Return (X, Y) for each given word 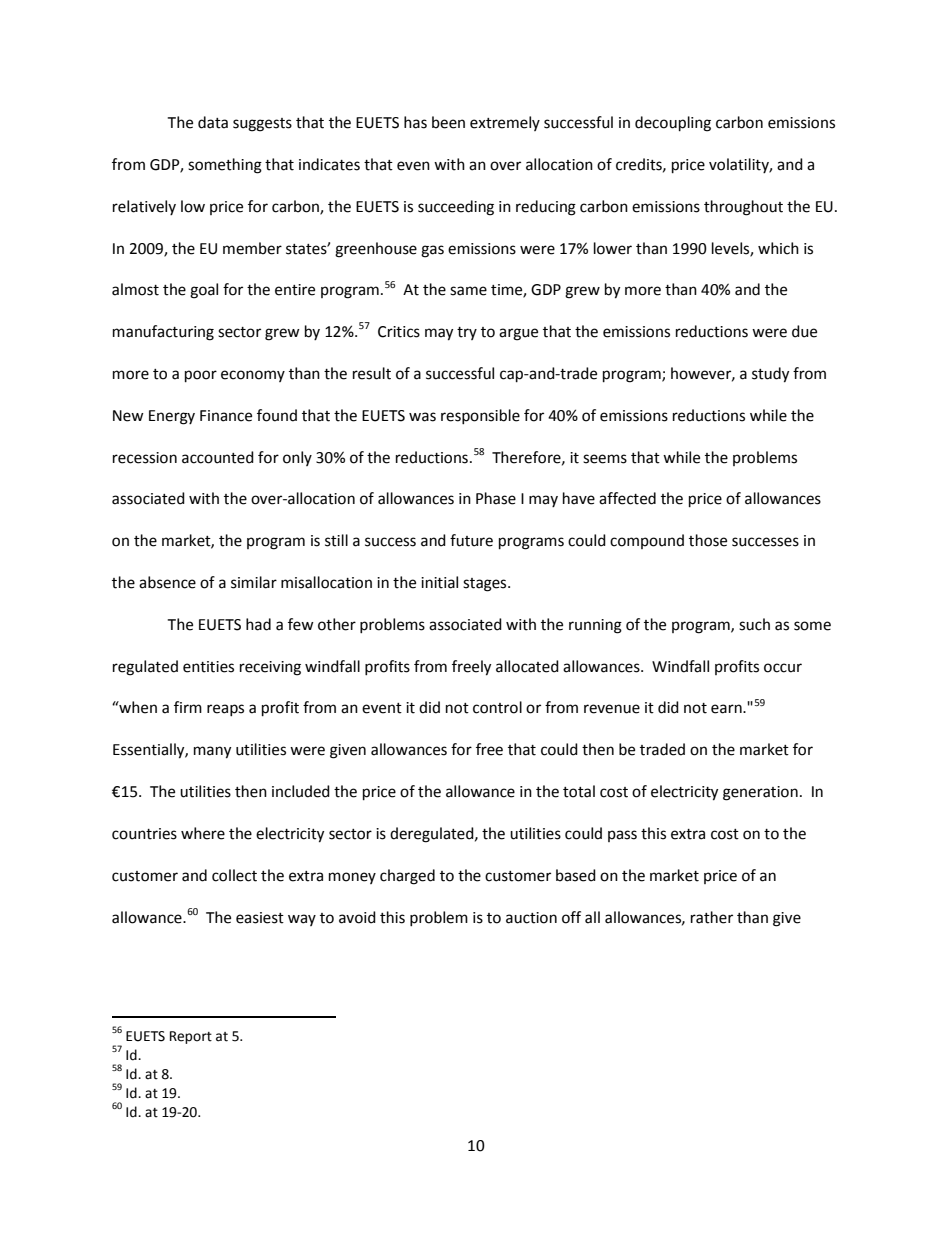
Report (191, 1037)
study (770, 375)
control (497, 707)
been (448, 122)
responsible (480, 416)
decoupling (673, 124)
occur (783, 668)
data (213, 122)
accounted (218, 457)
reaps (225, 710)
